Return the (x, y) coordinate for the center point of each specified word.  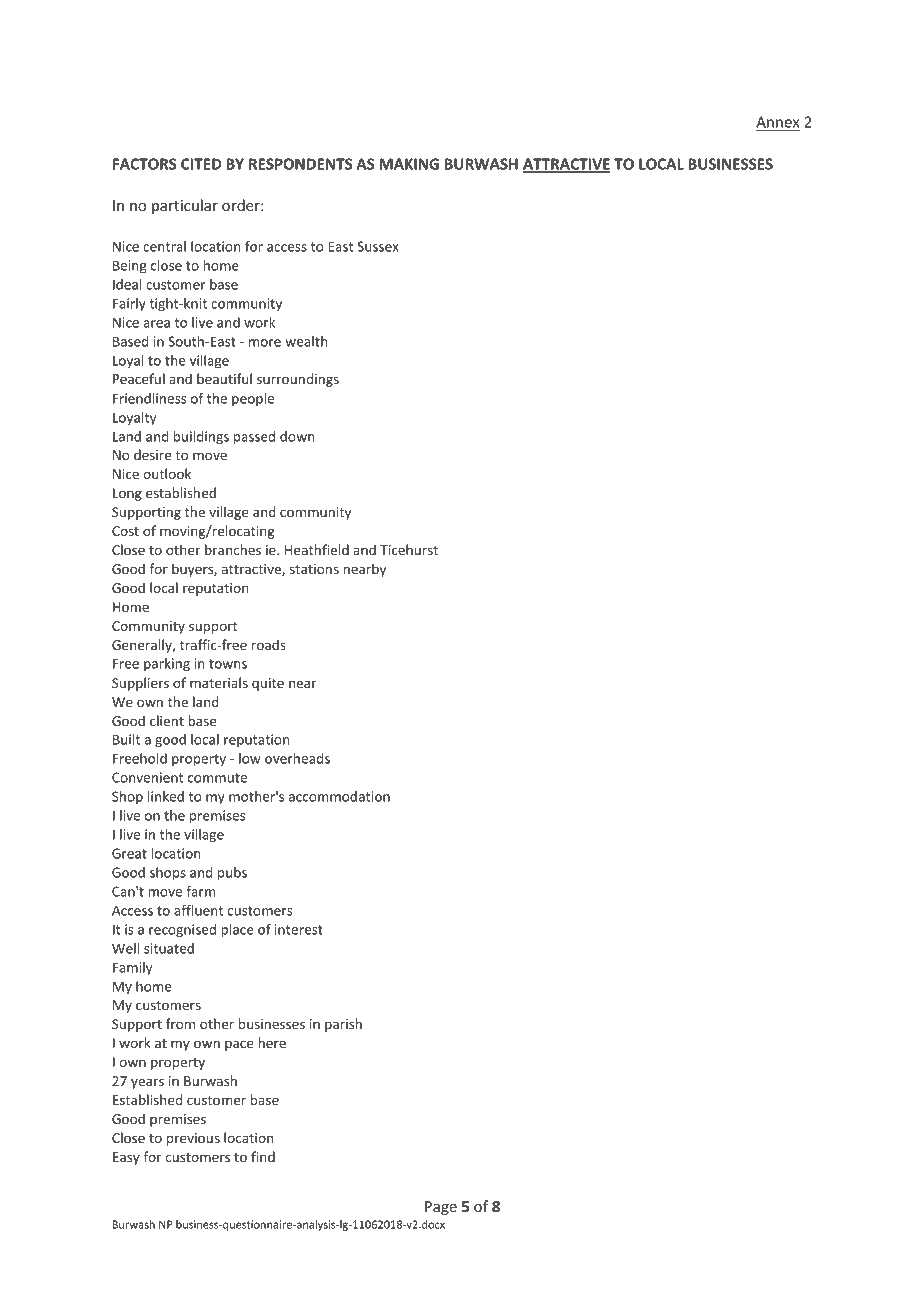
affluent (198, 910)
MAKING (409, 164)
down (297, 436)
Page (441, 1208)
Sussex (378, 246)
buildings (201, 438)
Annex (777, 122)
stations (314, 569)
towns (228, 664)
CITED (201, 164)
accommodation (339, 796)
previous (193, 1139)
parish (343, 1025)
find (263, 1156)
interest (299, 929)
